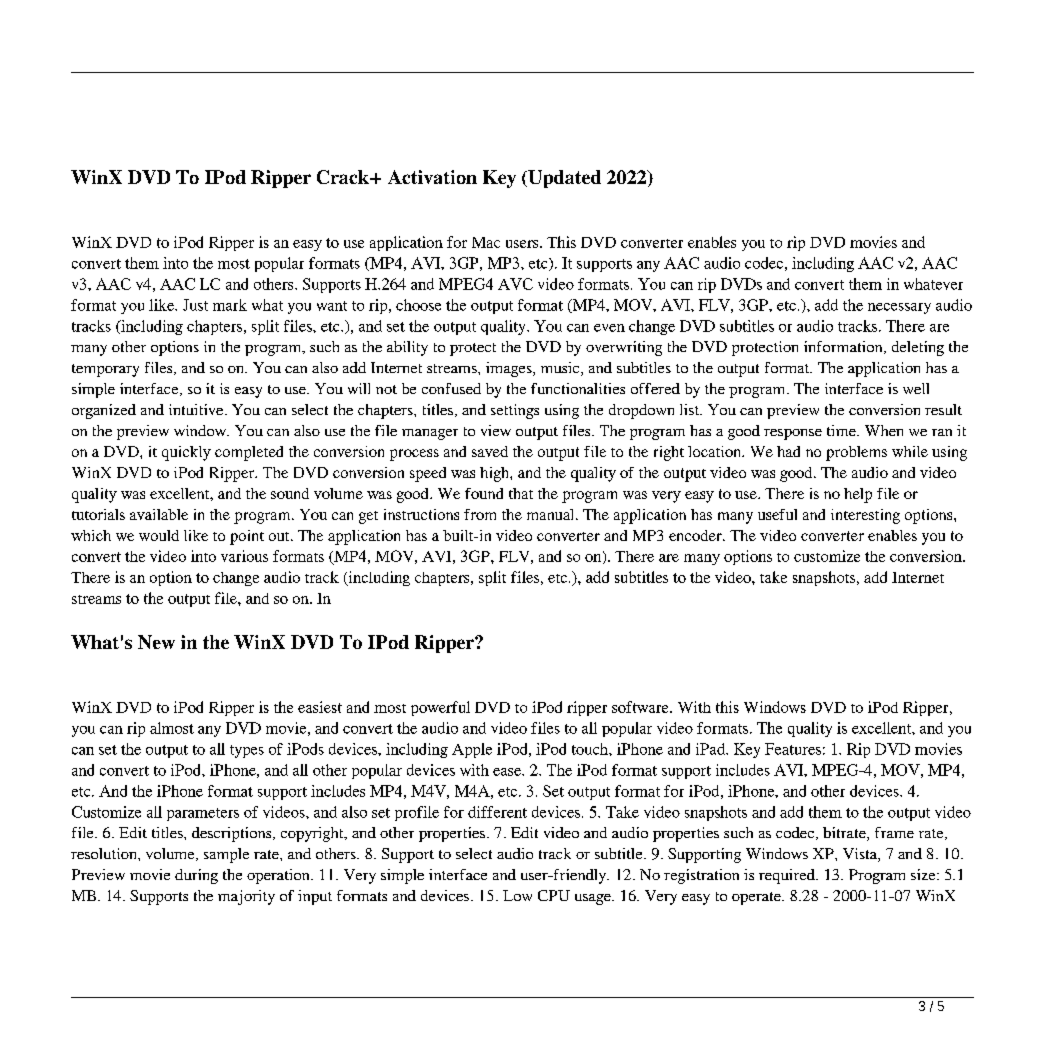 The width and height of the document is (1045, 1045). I want to click on during, so click(196, 876).
